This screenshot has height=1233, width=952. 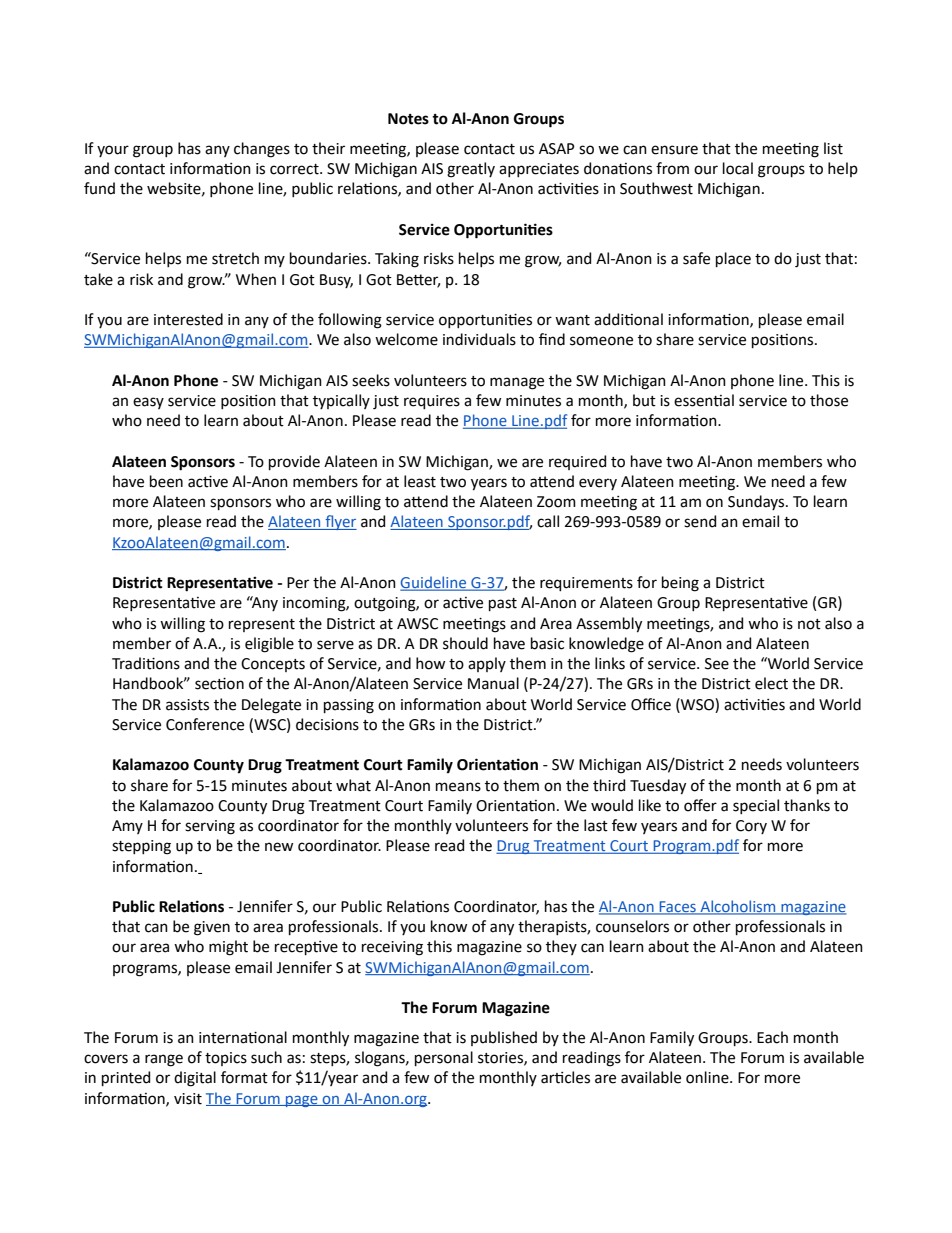 I want to click on requires, so click(x=432, y=402).
